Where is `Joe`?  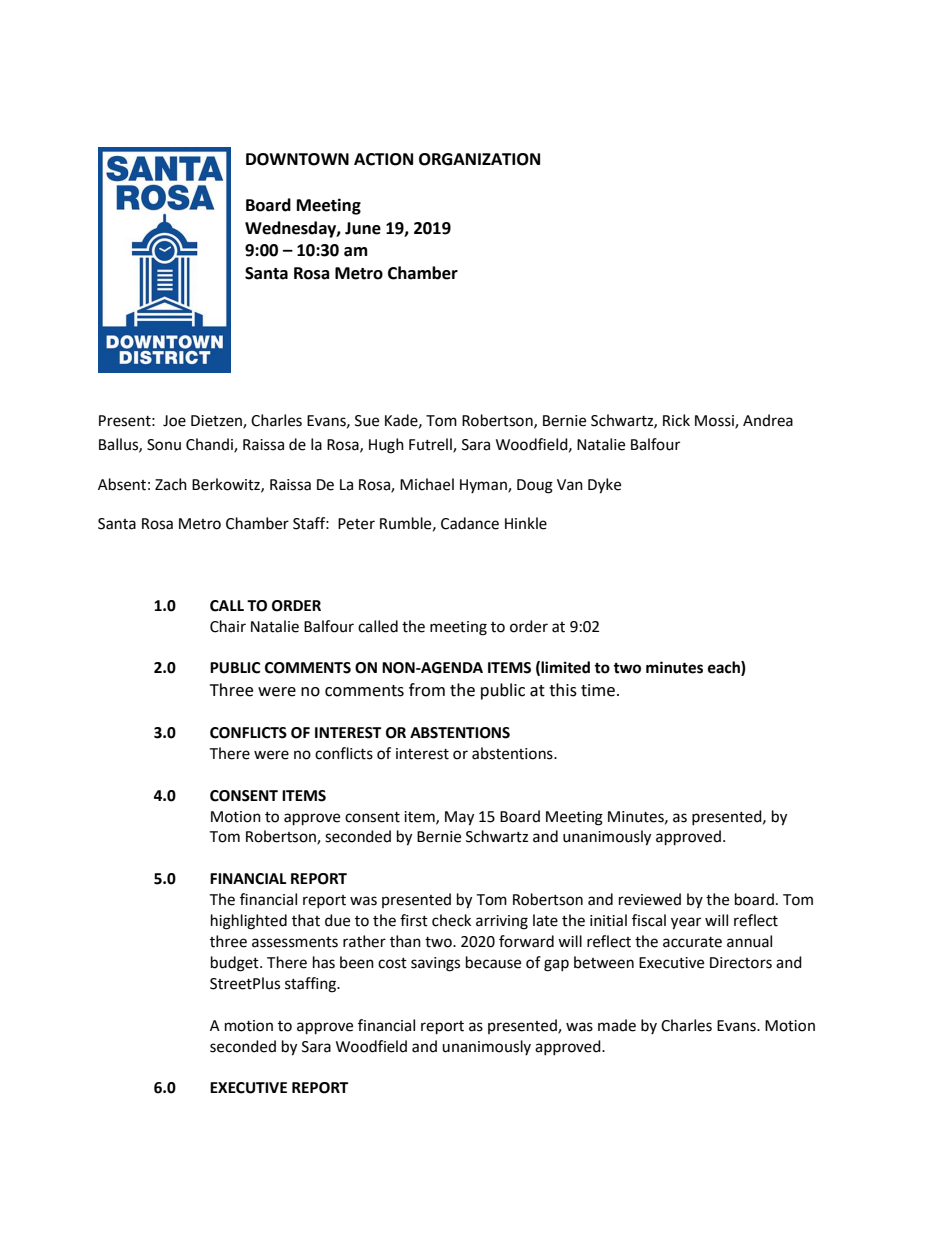
Joe is located at coordinates (174, 421).
